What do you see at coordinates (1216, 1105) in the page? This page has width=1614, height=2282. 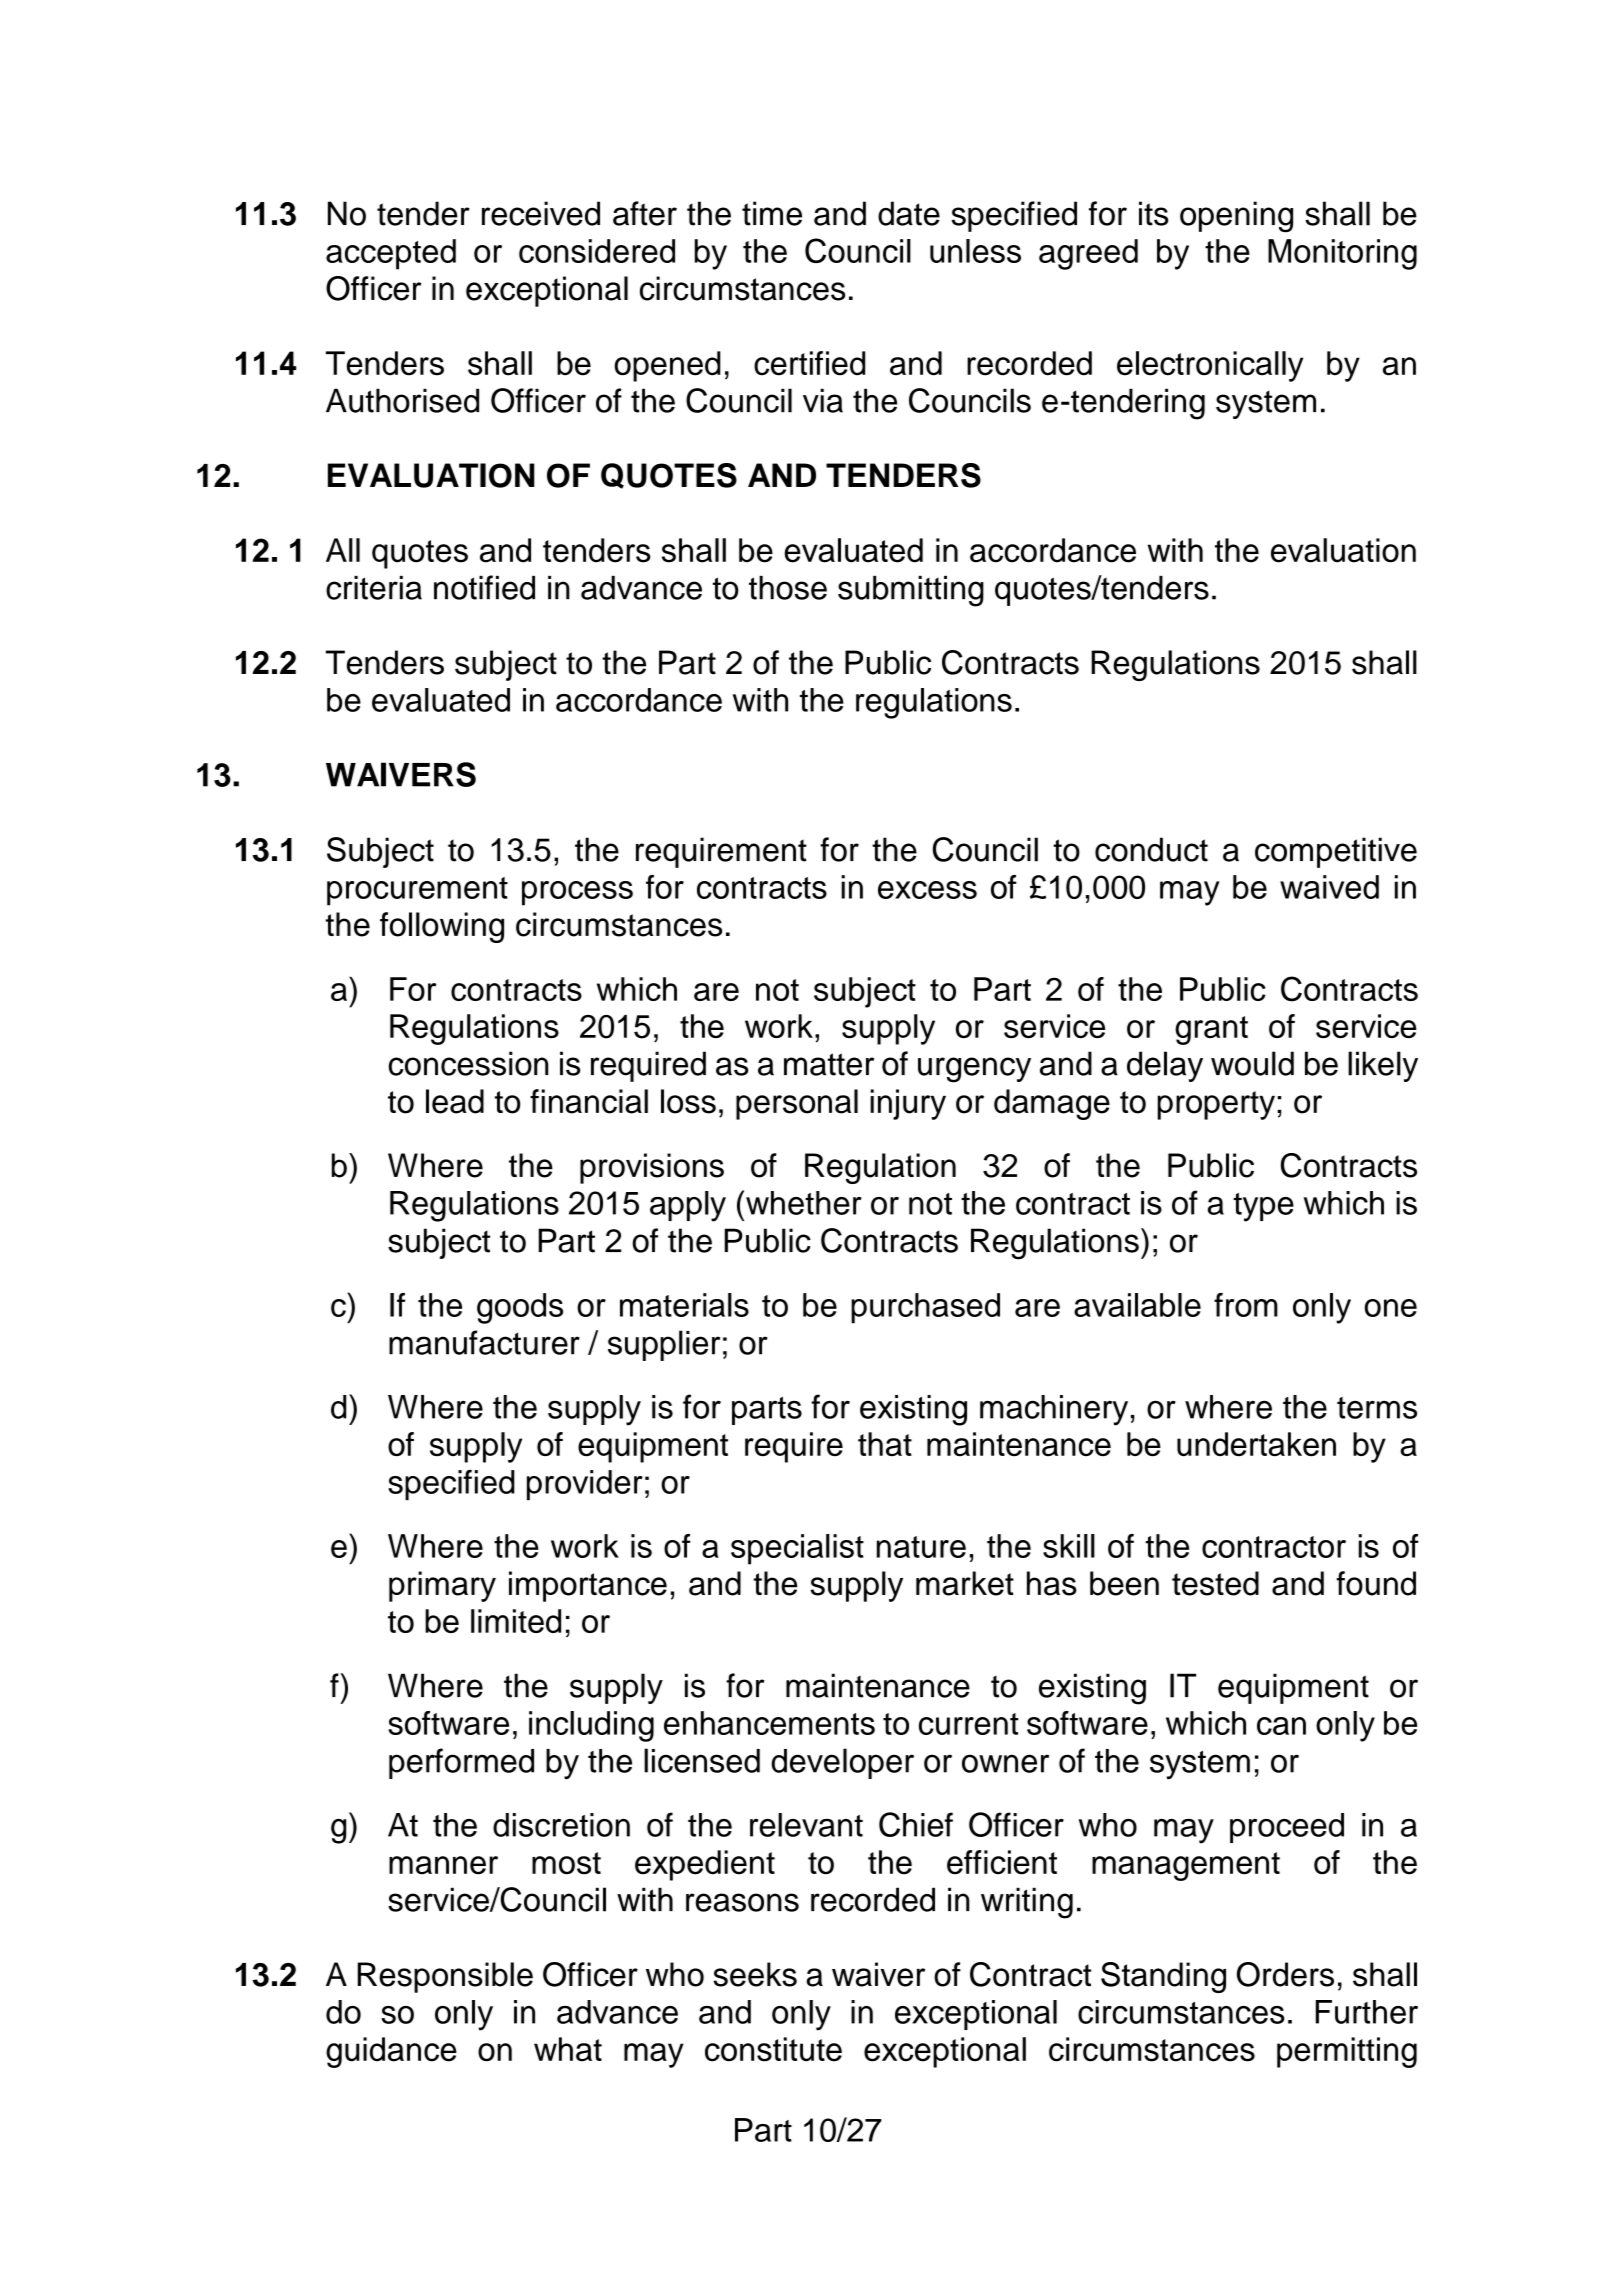 I see `property` at bounding box center [1216, 1105].
